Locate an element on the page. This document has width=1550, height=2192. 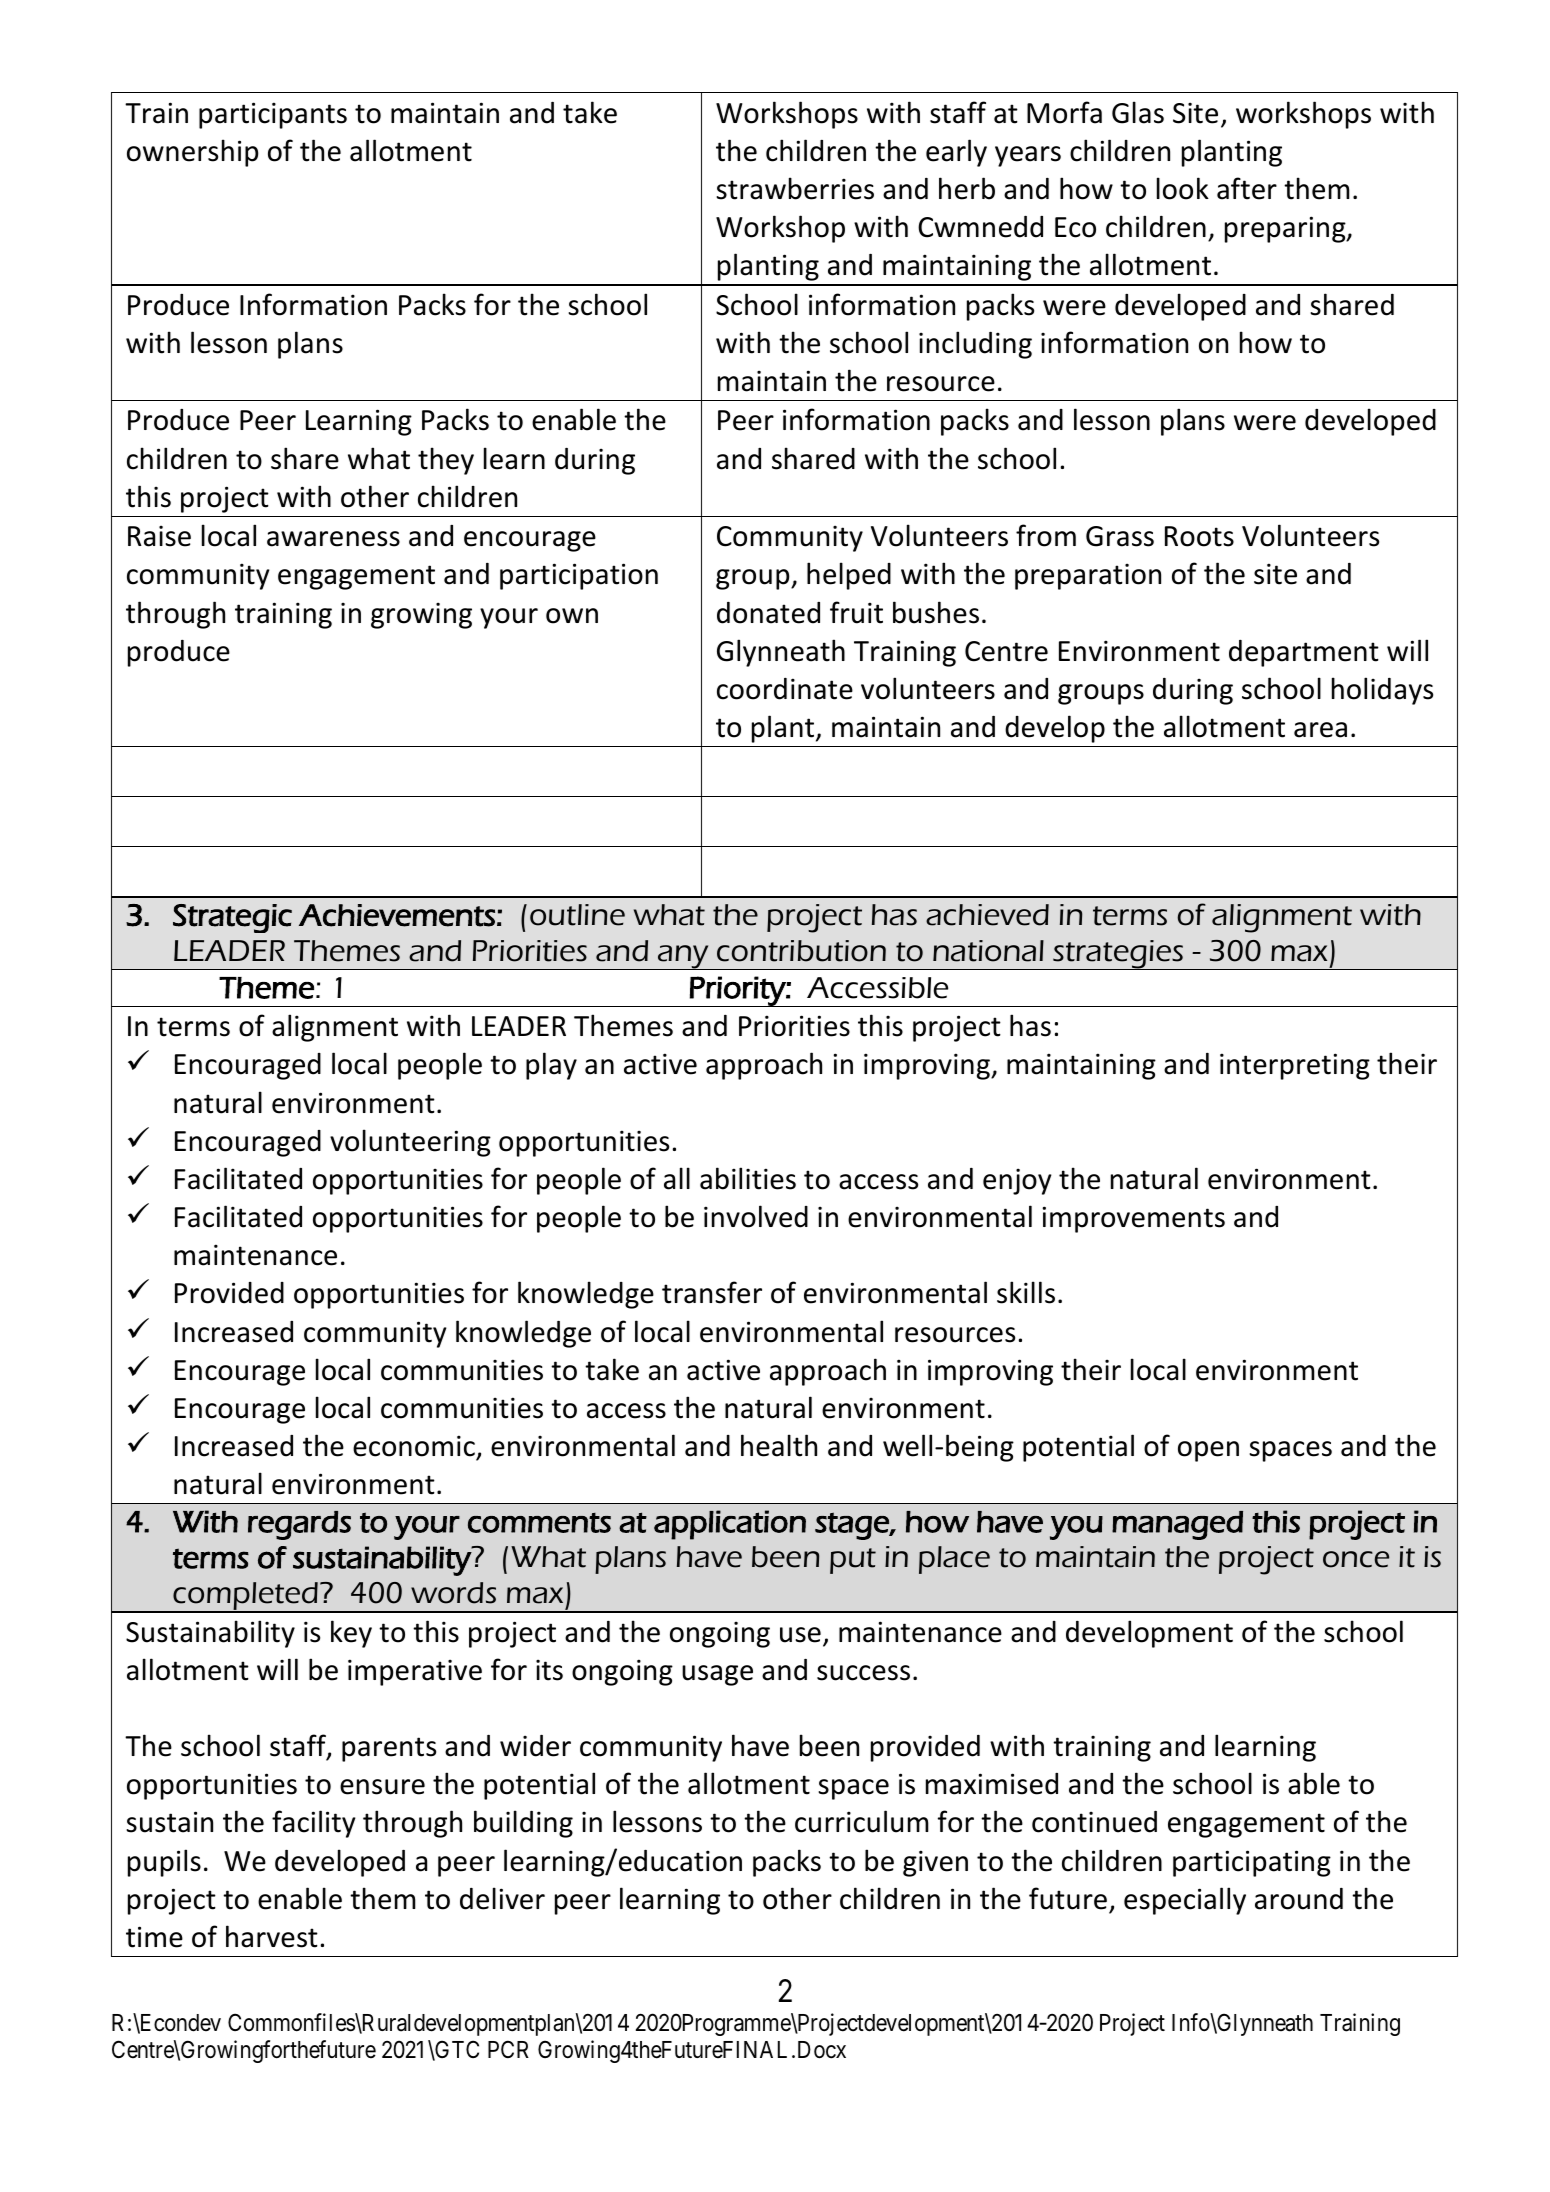
time is located at coordinates (154, 1937).
